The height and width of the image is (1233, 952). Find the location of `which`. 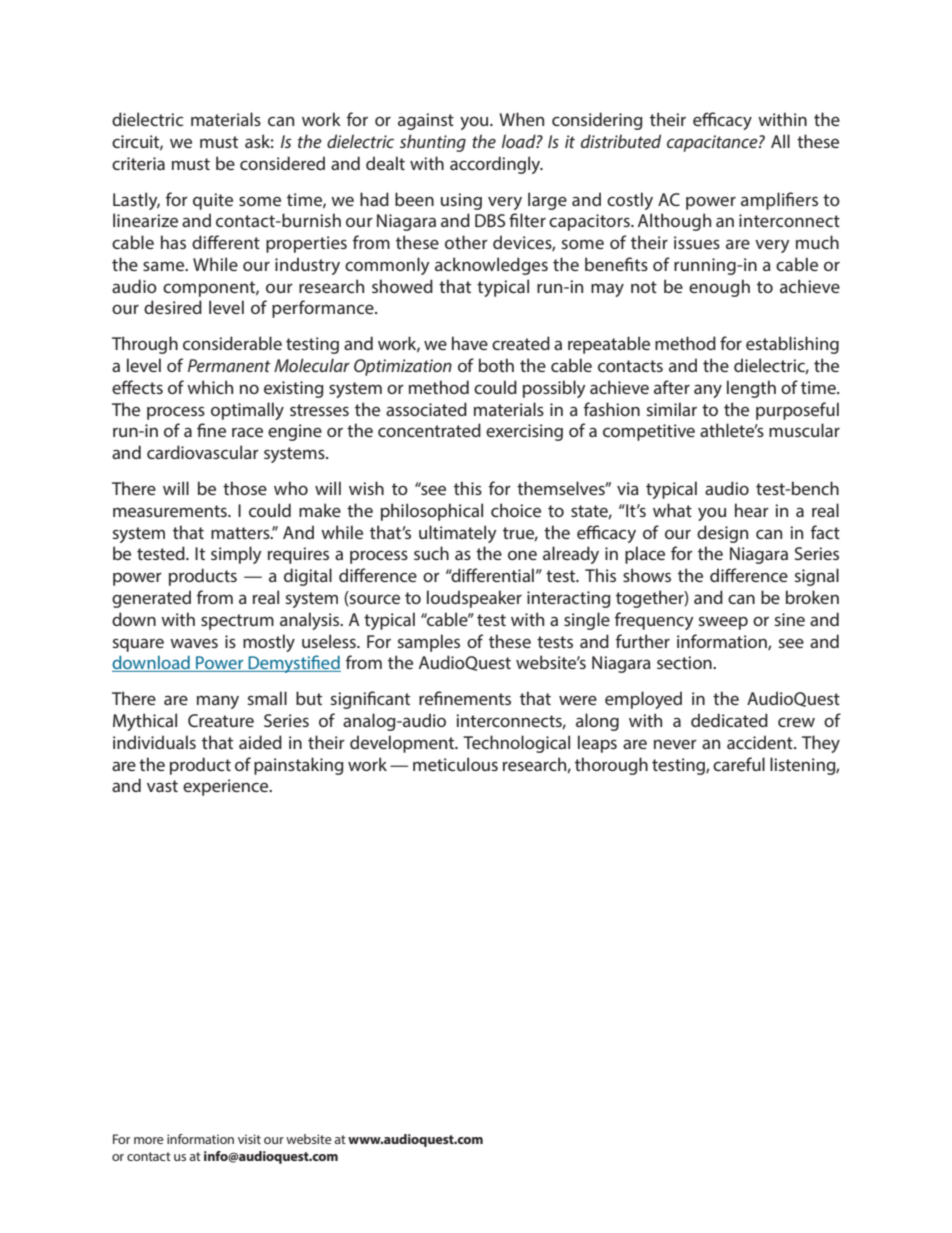

which is located at coordinates (210, 387).
